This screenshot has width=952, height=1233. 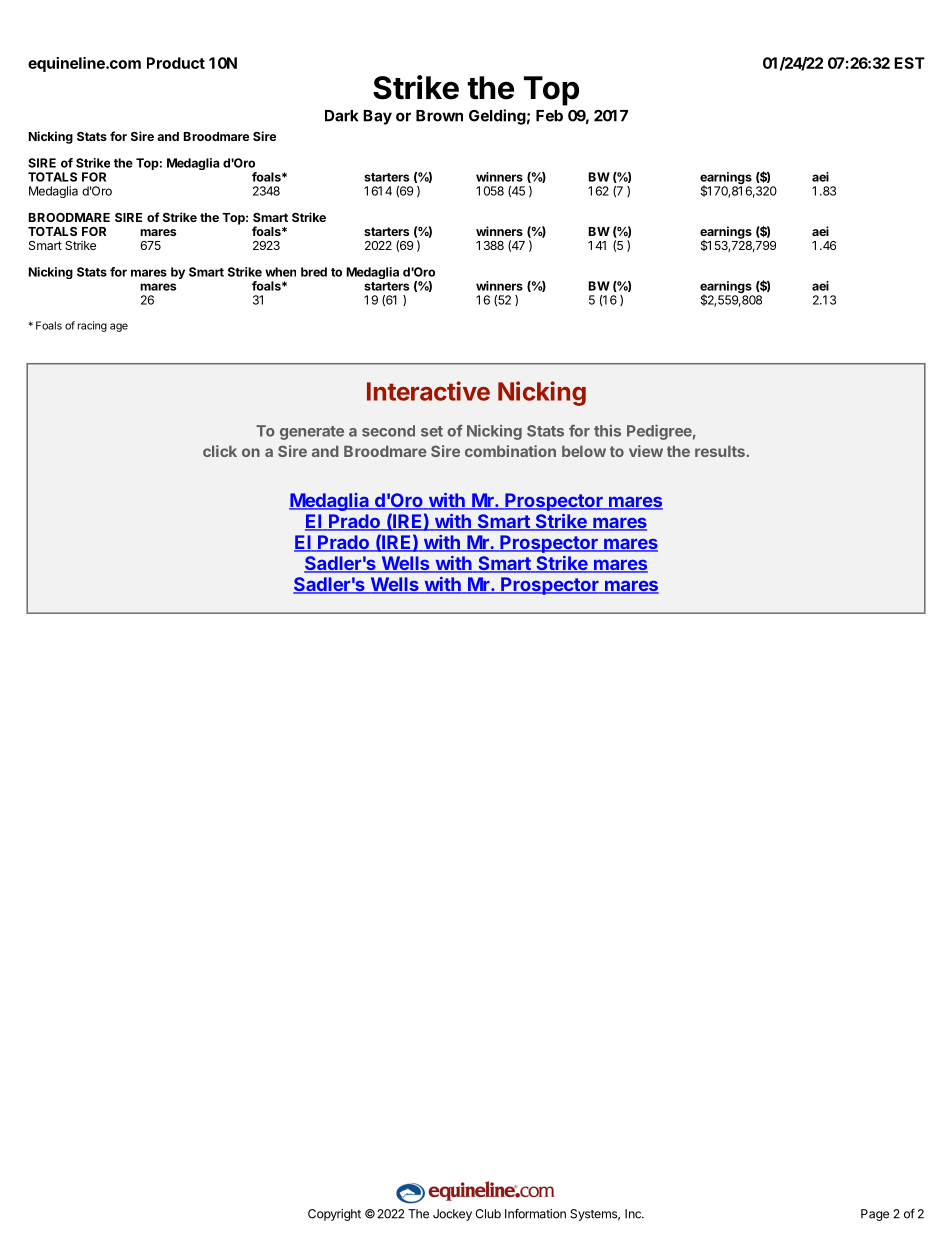 What do you see at coordinates (488, 1214) in the screenshot?
I see `Club` at bounding box center [488, 1214].
